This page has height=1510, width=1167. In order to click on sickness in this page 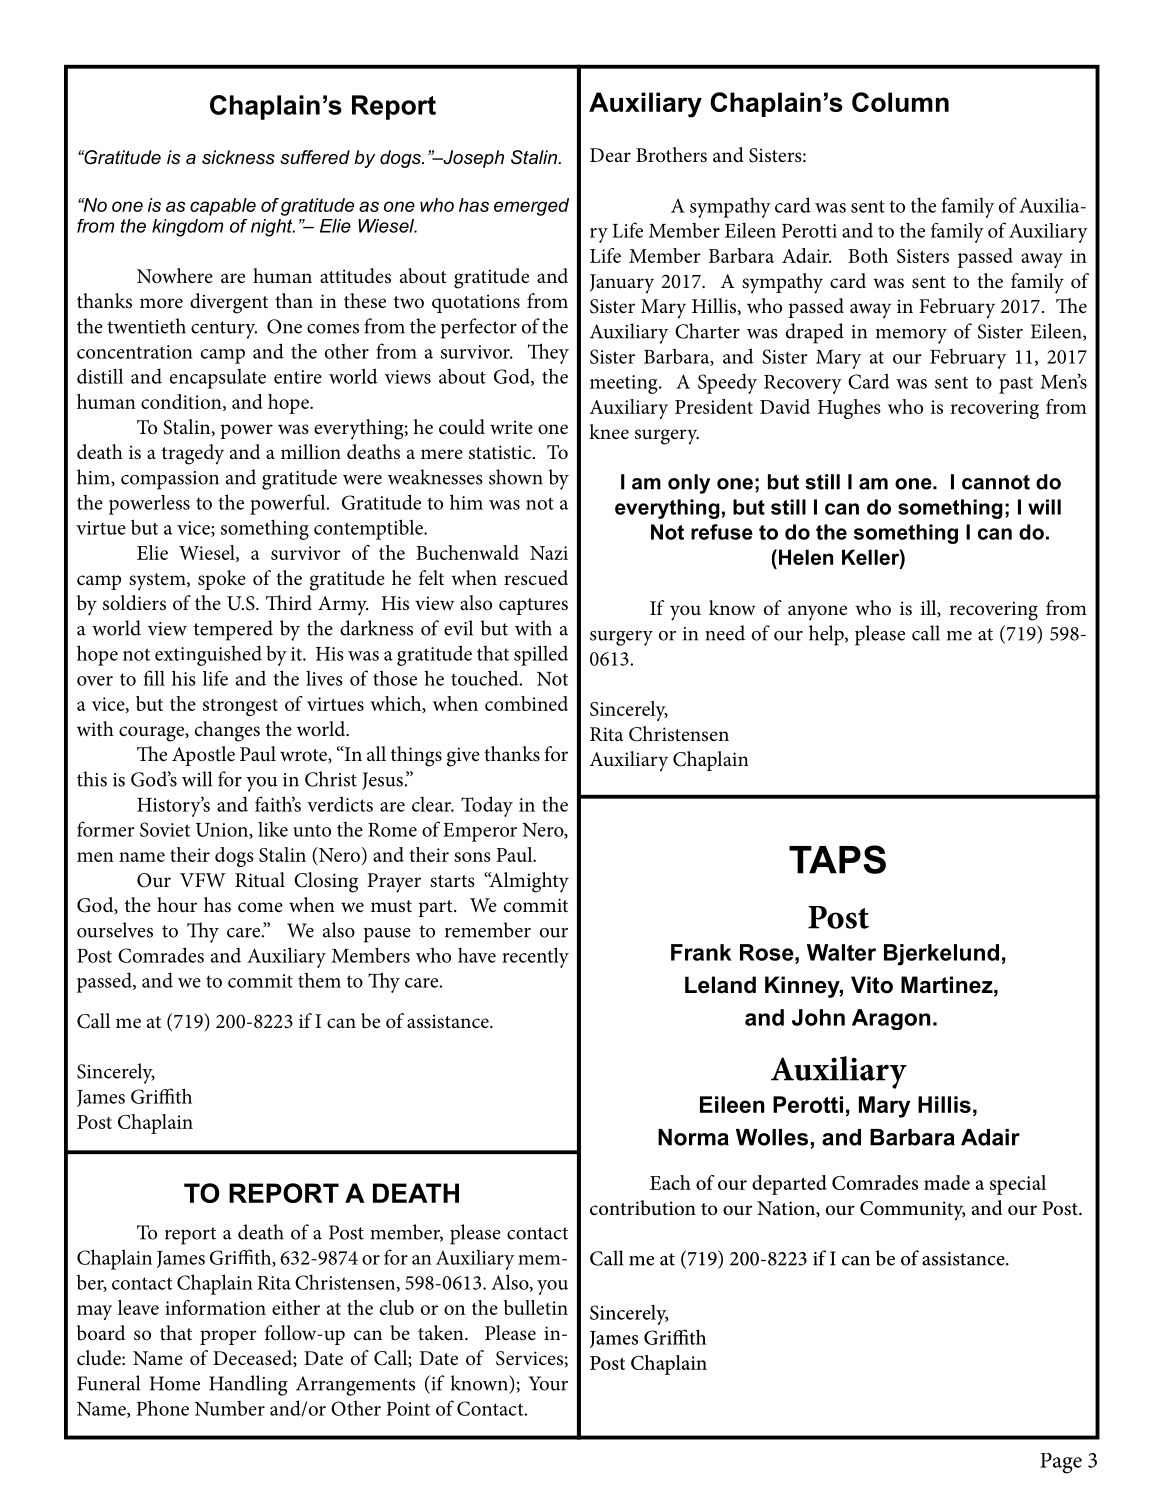, I will do `click(238, 157)`.
